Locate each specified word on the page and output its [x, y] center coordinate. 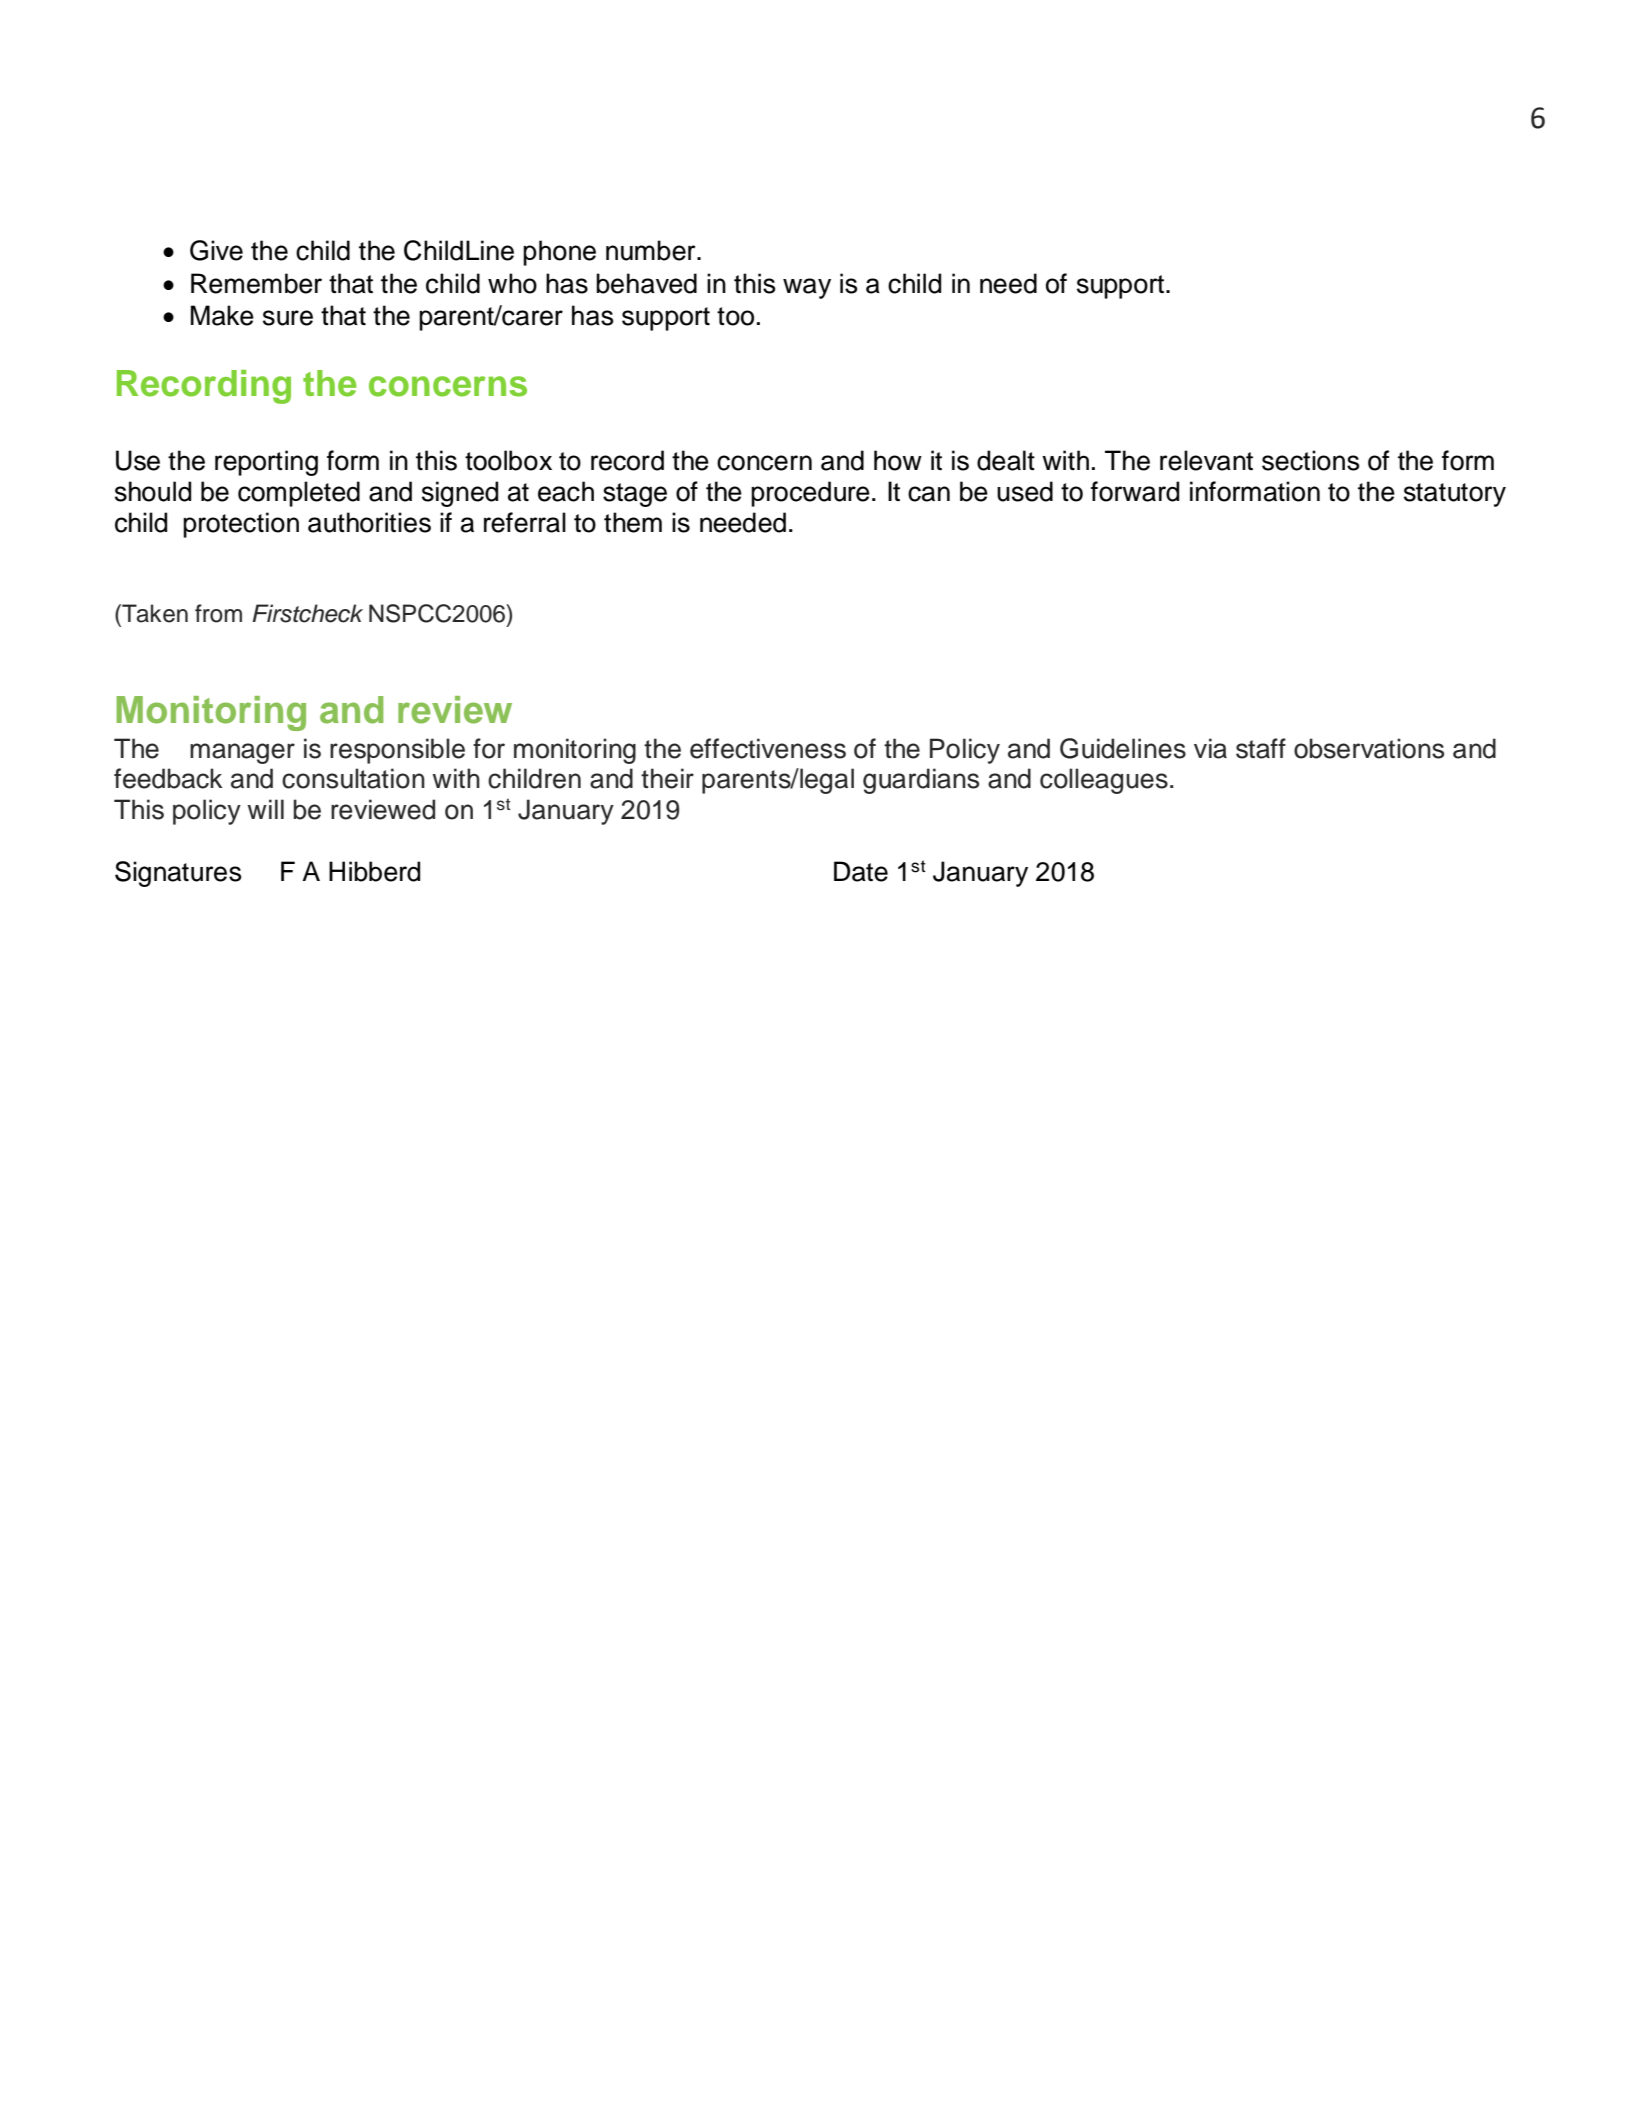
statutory [1455, 495]
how [898, 460]
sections [1311, 460]
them [633, 522]
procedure [810, 494]
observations [1369, 748]
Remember [256, 283]
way [807, 288]
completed [299, 494]
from [218, 613]
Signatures [178, 874]
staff [1261, 748]
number [652, 250]
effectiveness [768, 748]
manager [242, 753]
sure [288, 318]
